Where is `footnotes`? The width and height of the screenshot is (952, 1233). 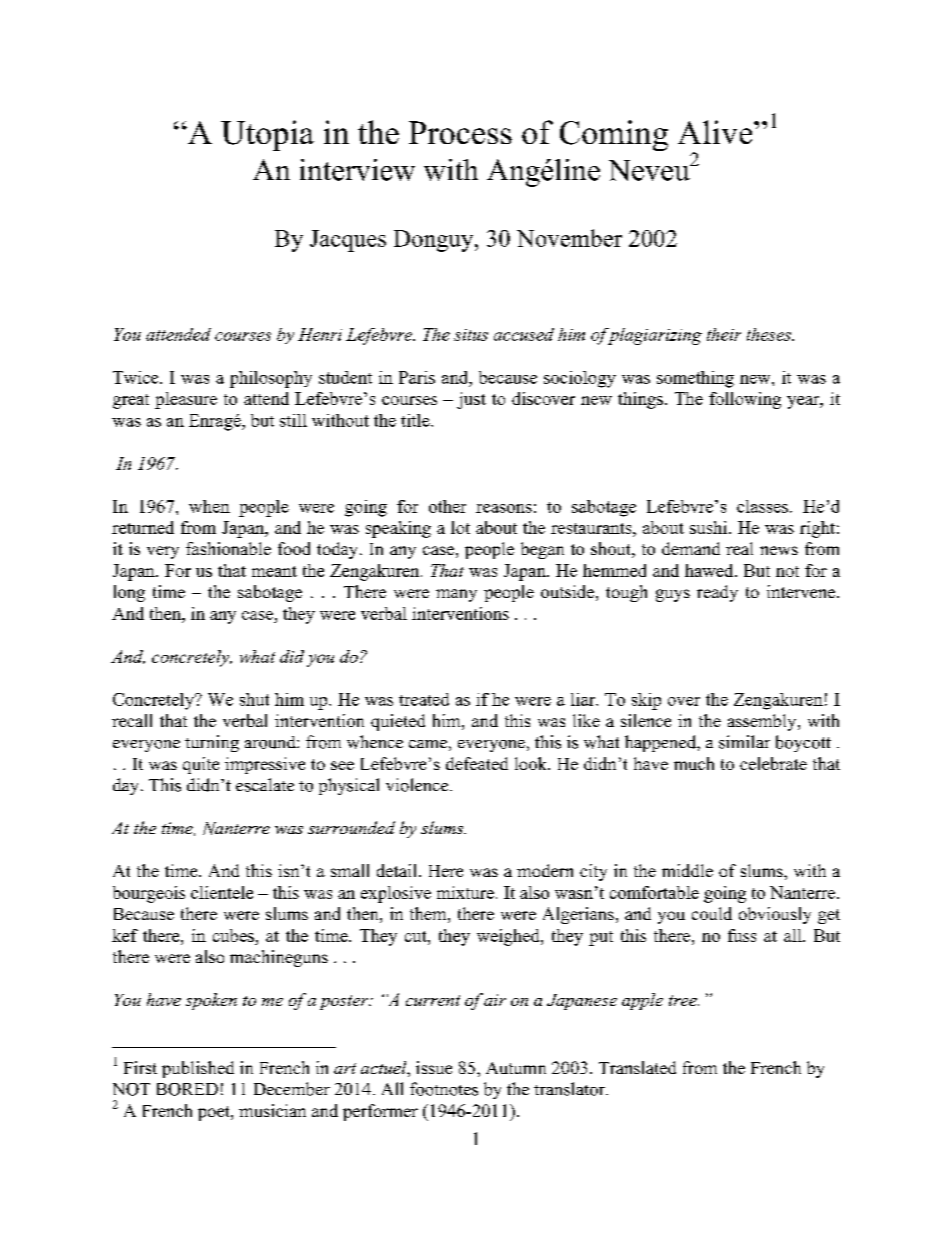 footnotes is located at coordinates (444, 1089).
